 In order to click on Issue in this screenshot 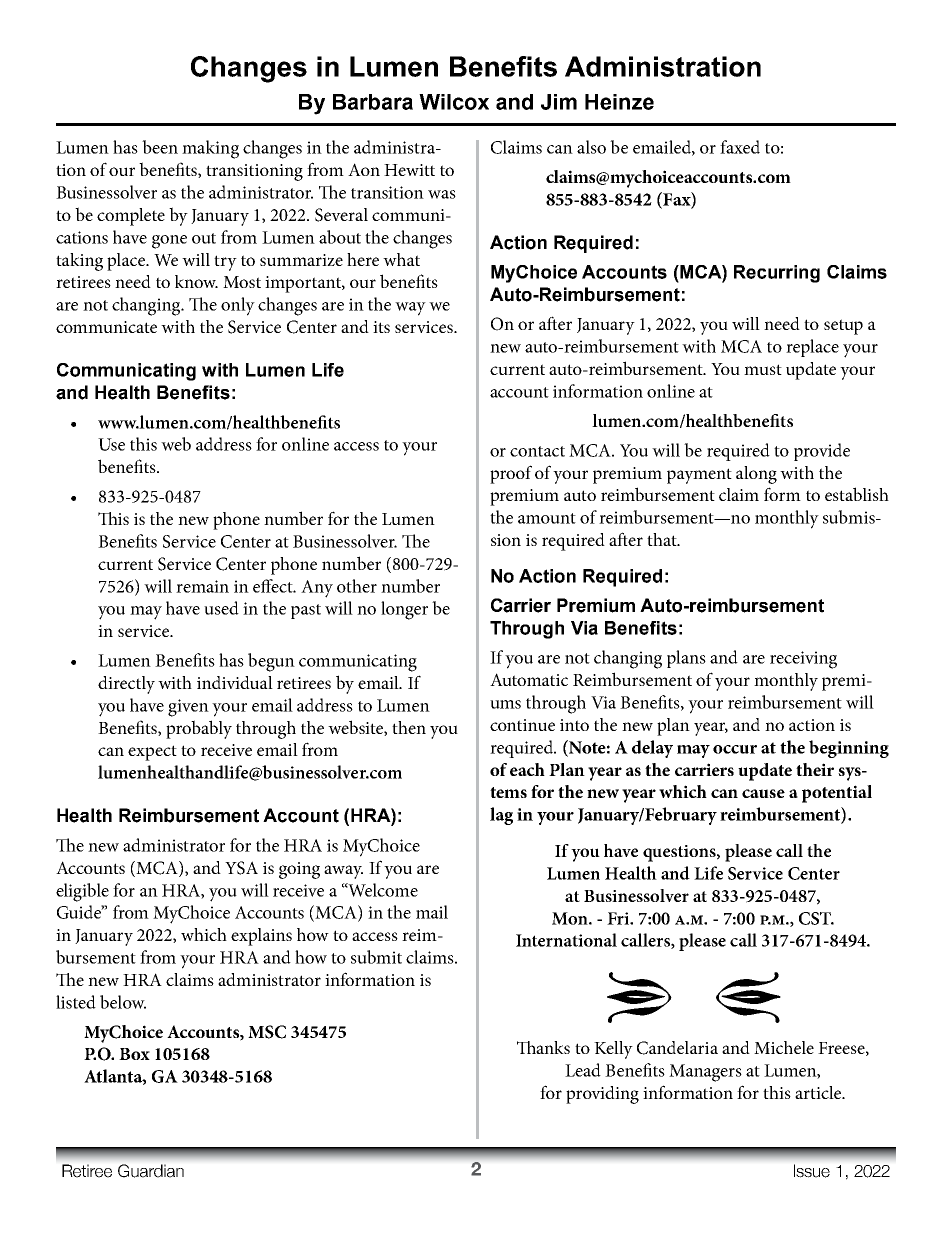, I will do `click(812, 1171)`.
